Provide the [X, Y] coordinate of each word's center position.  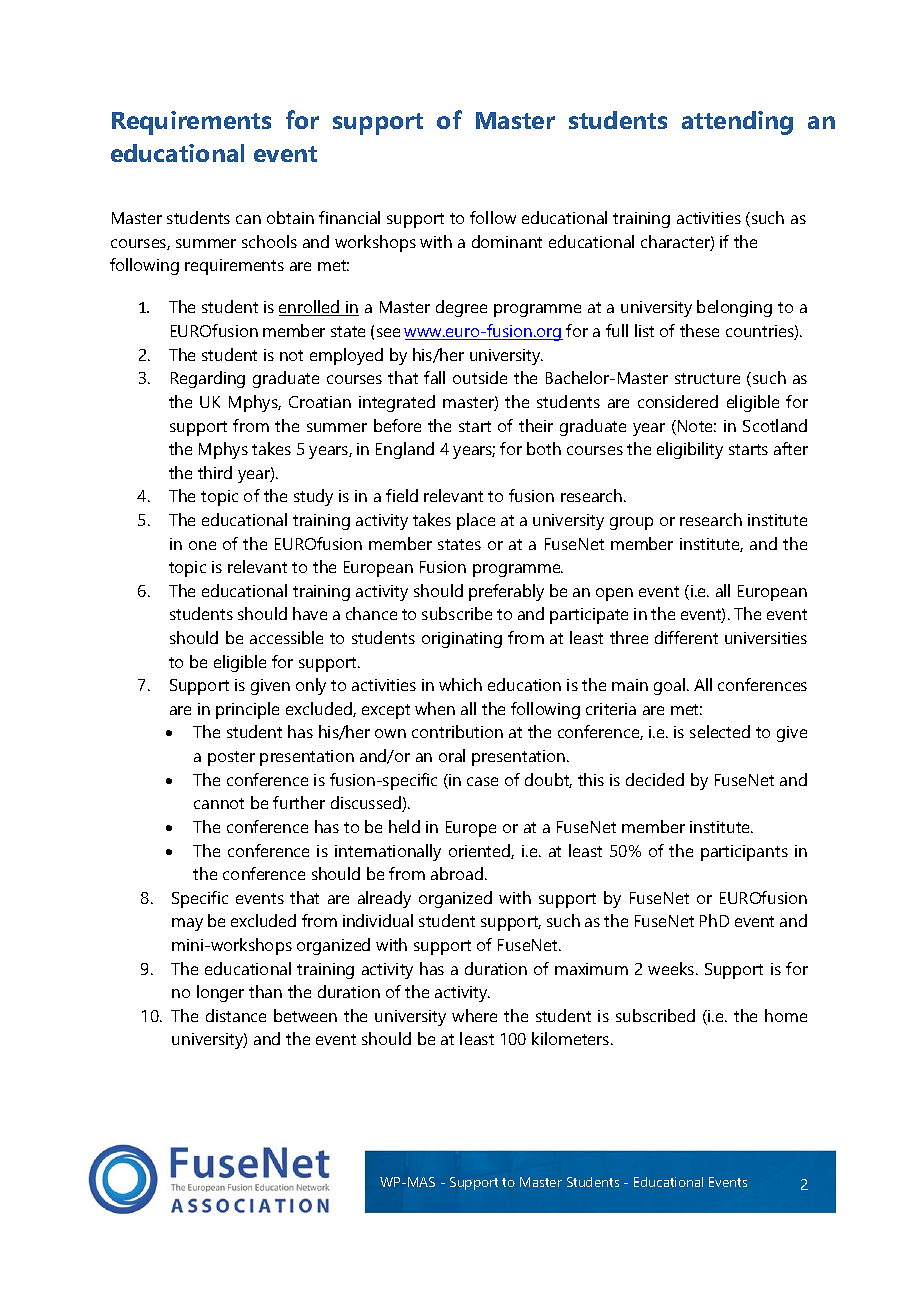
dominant [507, 241]
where [474, 1015]
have [310, 613]
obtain [290, 217]
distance [236, 1015]
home [786, 1015]
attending [737, 123]
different [686, 637]
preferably [506, 592]
